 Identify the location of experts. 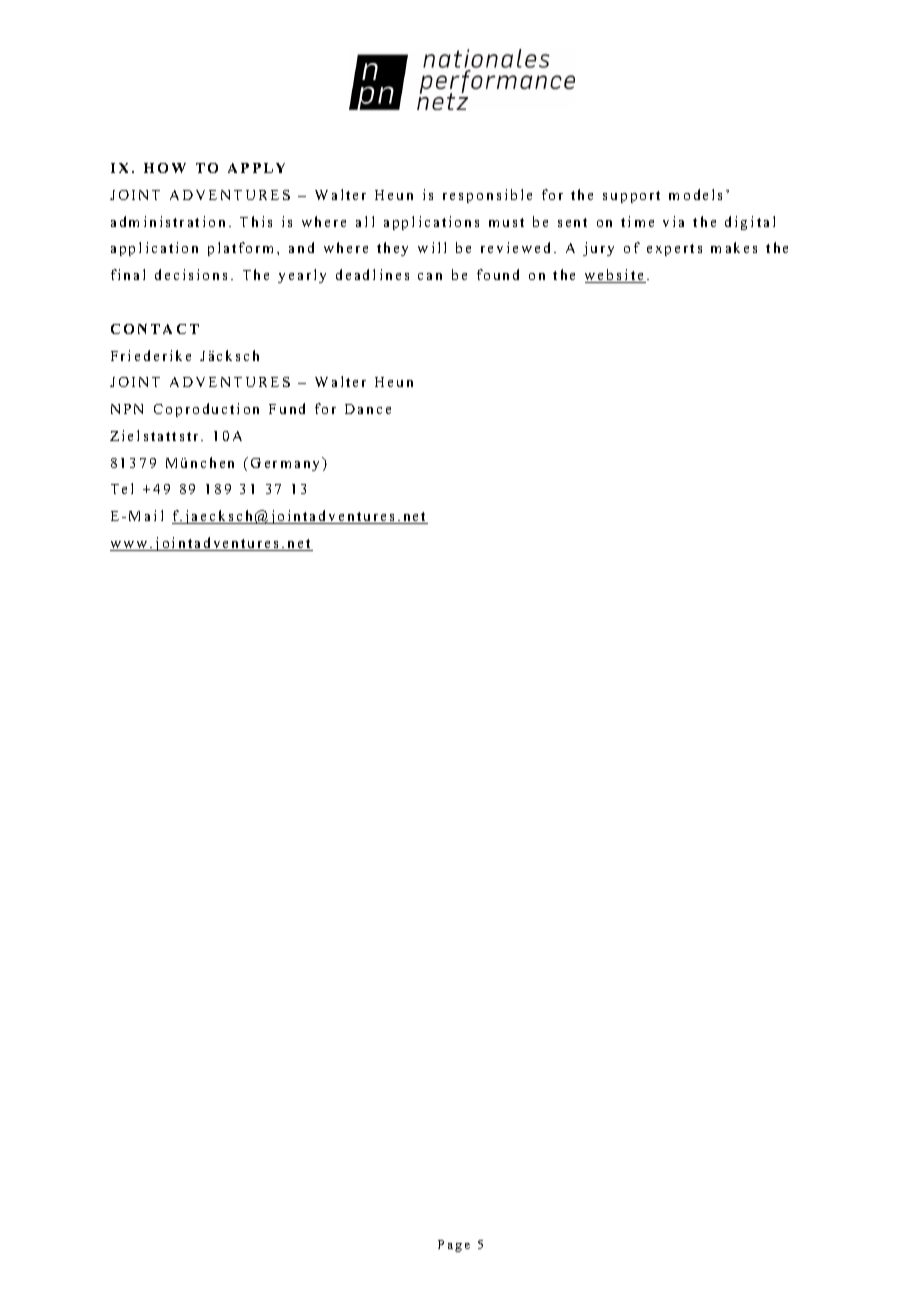
(674, 250).
